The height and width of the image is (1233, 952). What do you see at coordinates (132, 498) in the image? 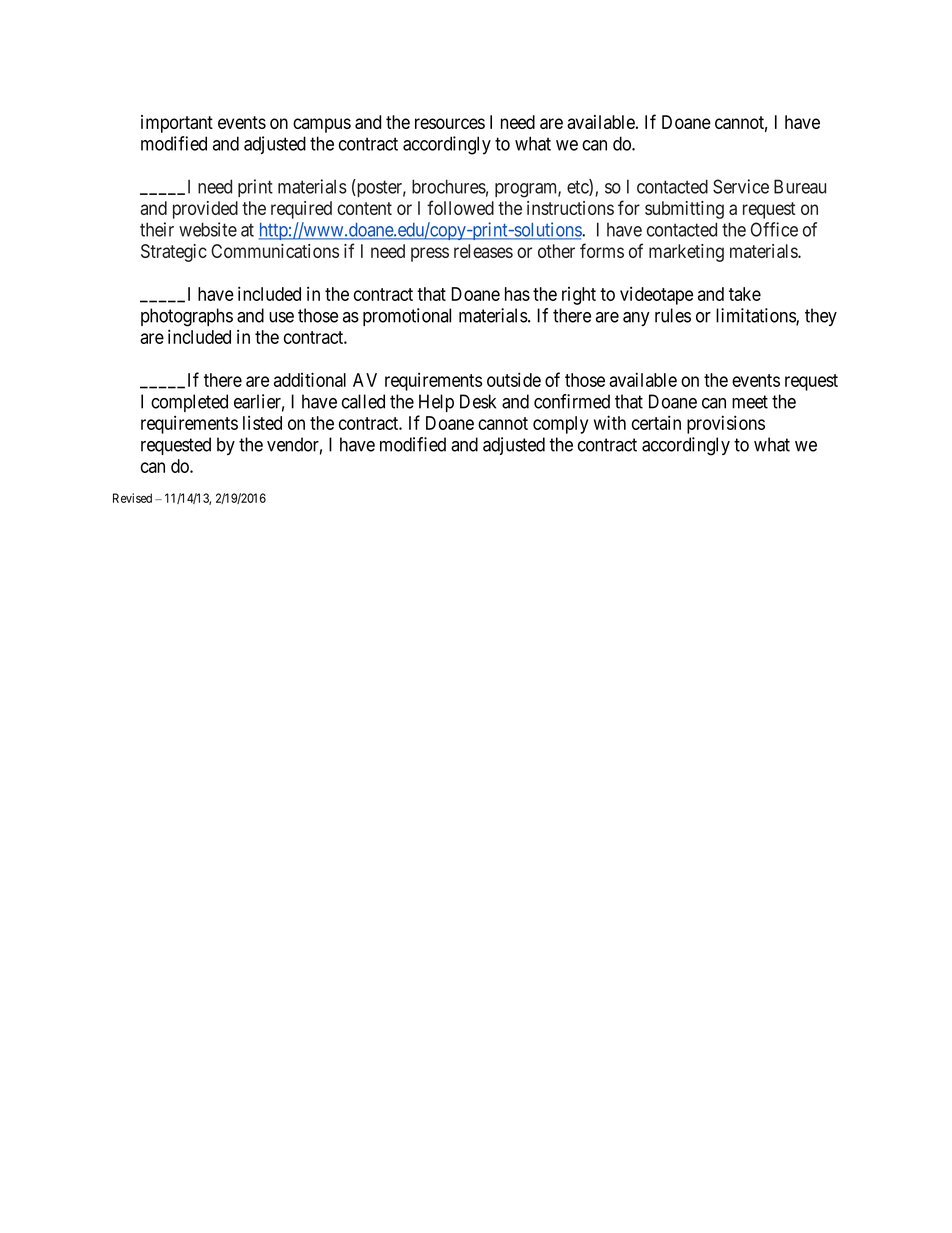
I see `Revised` at bounding box center [132, 498].
